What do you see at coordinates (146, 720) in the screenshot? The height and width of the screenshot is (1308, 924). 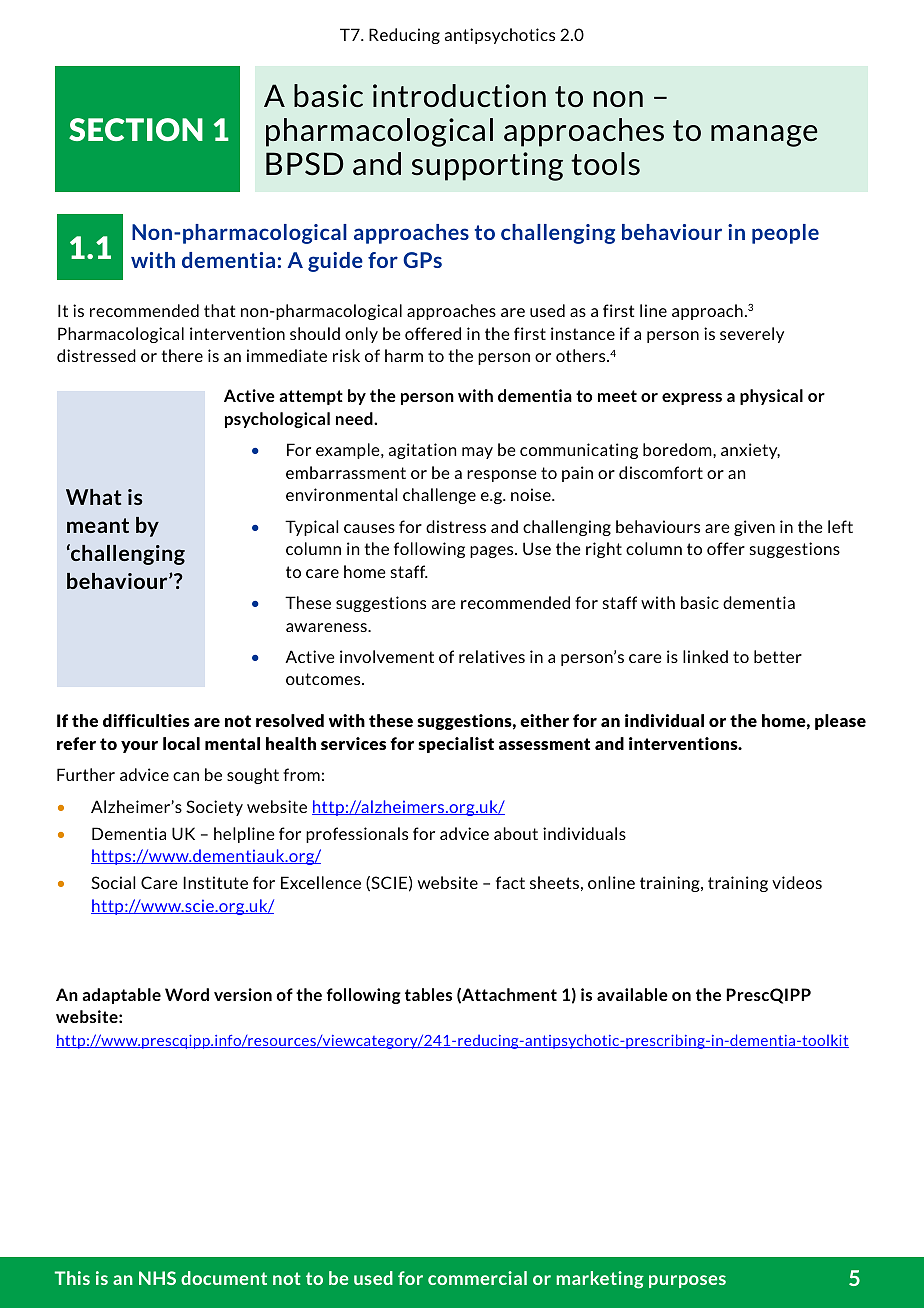 I see `difficulties` at bounding box center [146, 720].
